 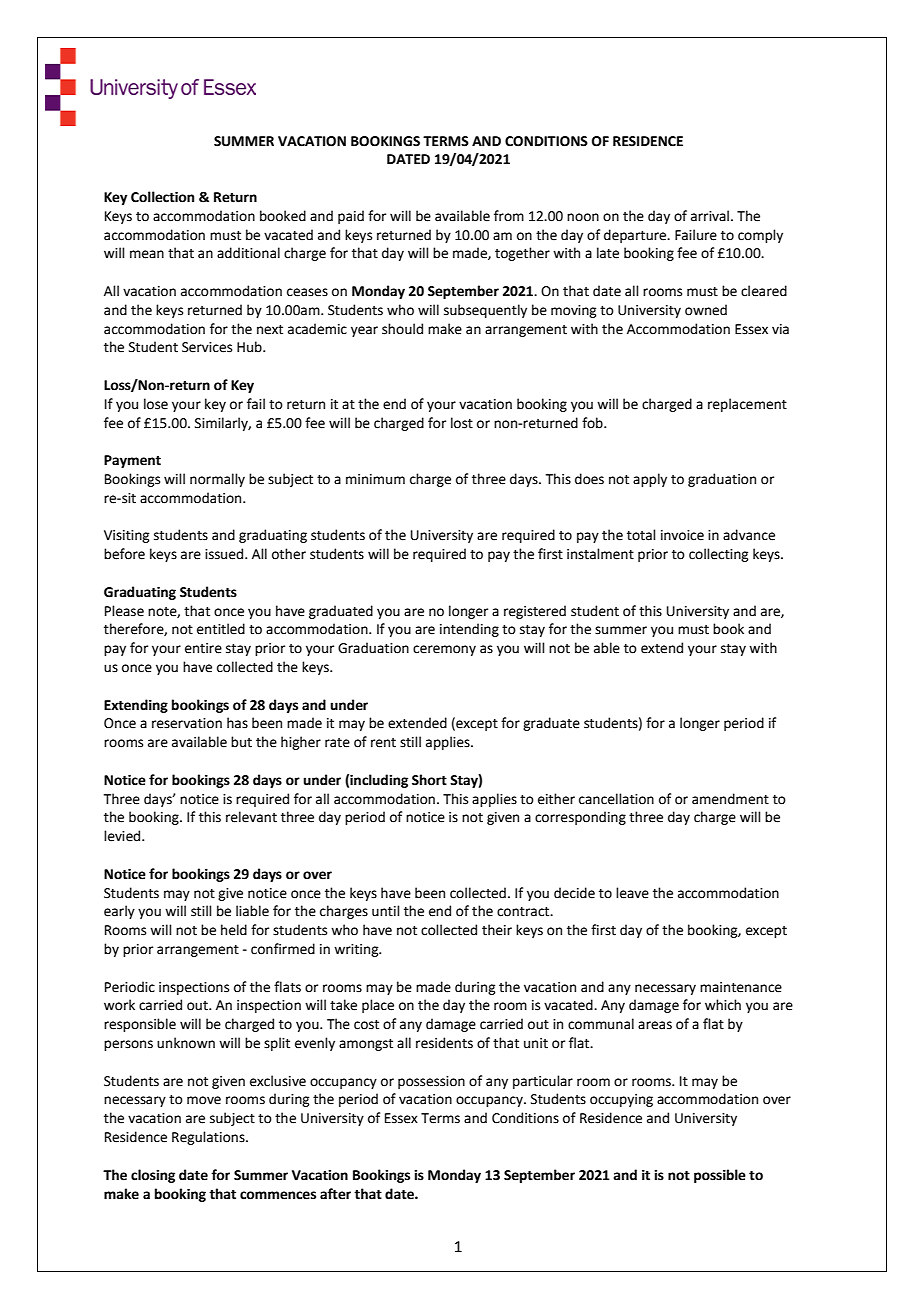 I want to click on lost, so click(x=462, y=423).
